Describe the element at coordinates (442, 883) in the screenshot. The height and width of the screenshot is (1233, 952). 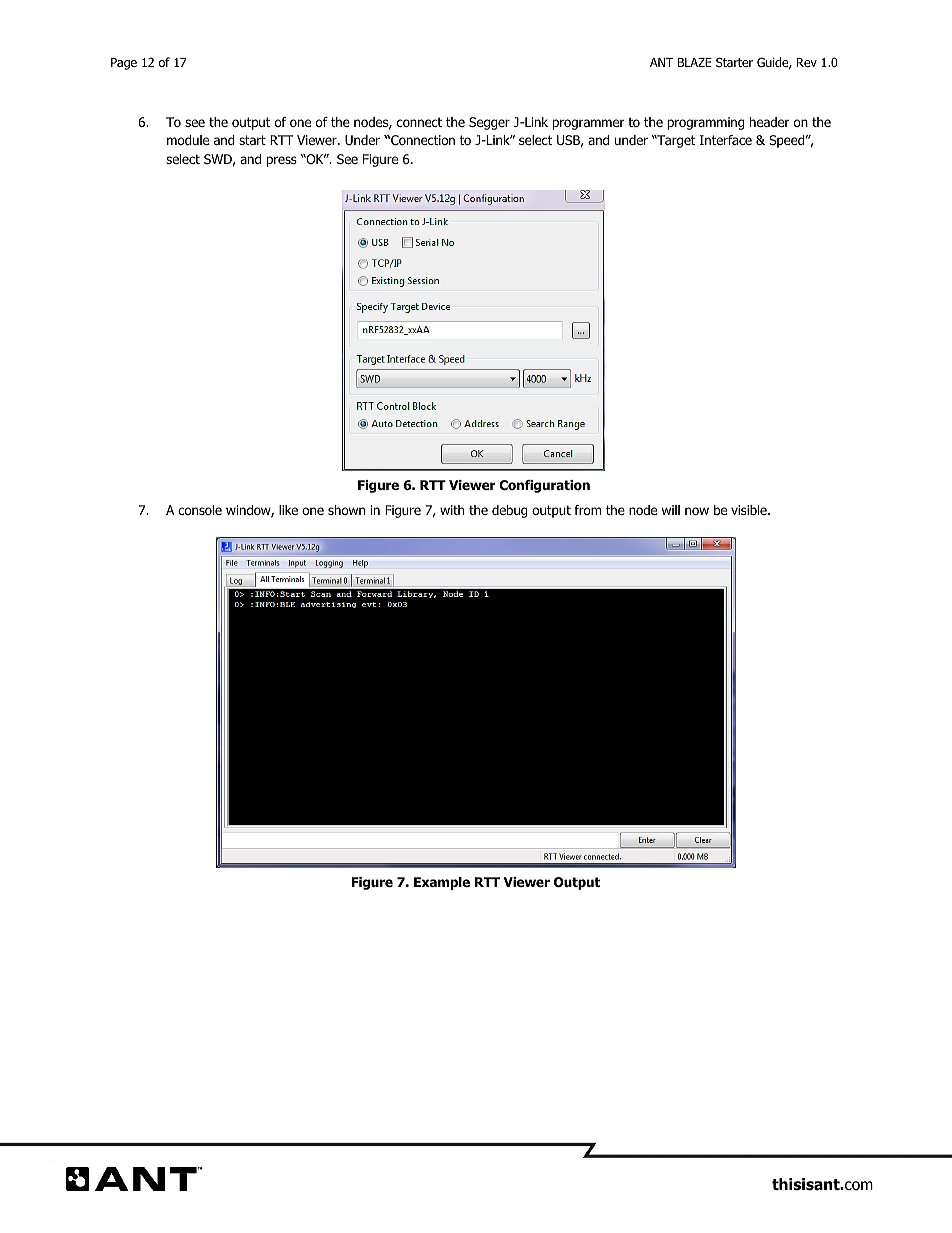
I see `Example` at that location.
